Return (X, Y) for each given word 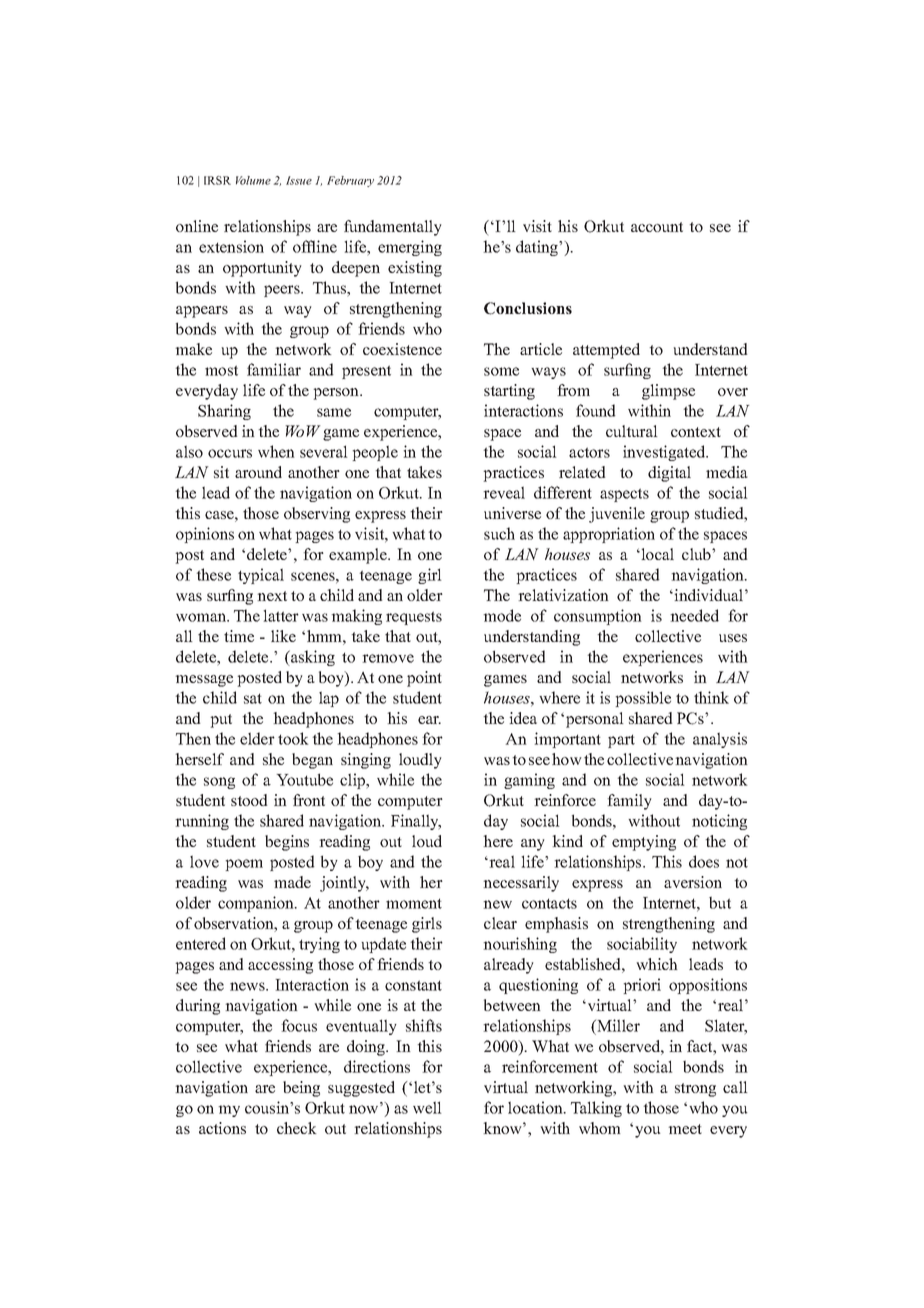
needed (694, 615)
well (427, 1107)
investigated (665, 453)
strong (695, 1090)
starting (509, 392)
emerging (410, 248)
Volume (253, 180)
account (657, 227)
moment (414, 903)
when (276, 451)
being (301, 1089)
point (424, 679)
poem (244, 865)
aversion (693, 882)
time (239, 636)
